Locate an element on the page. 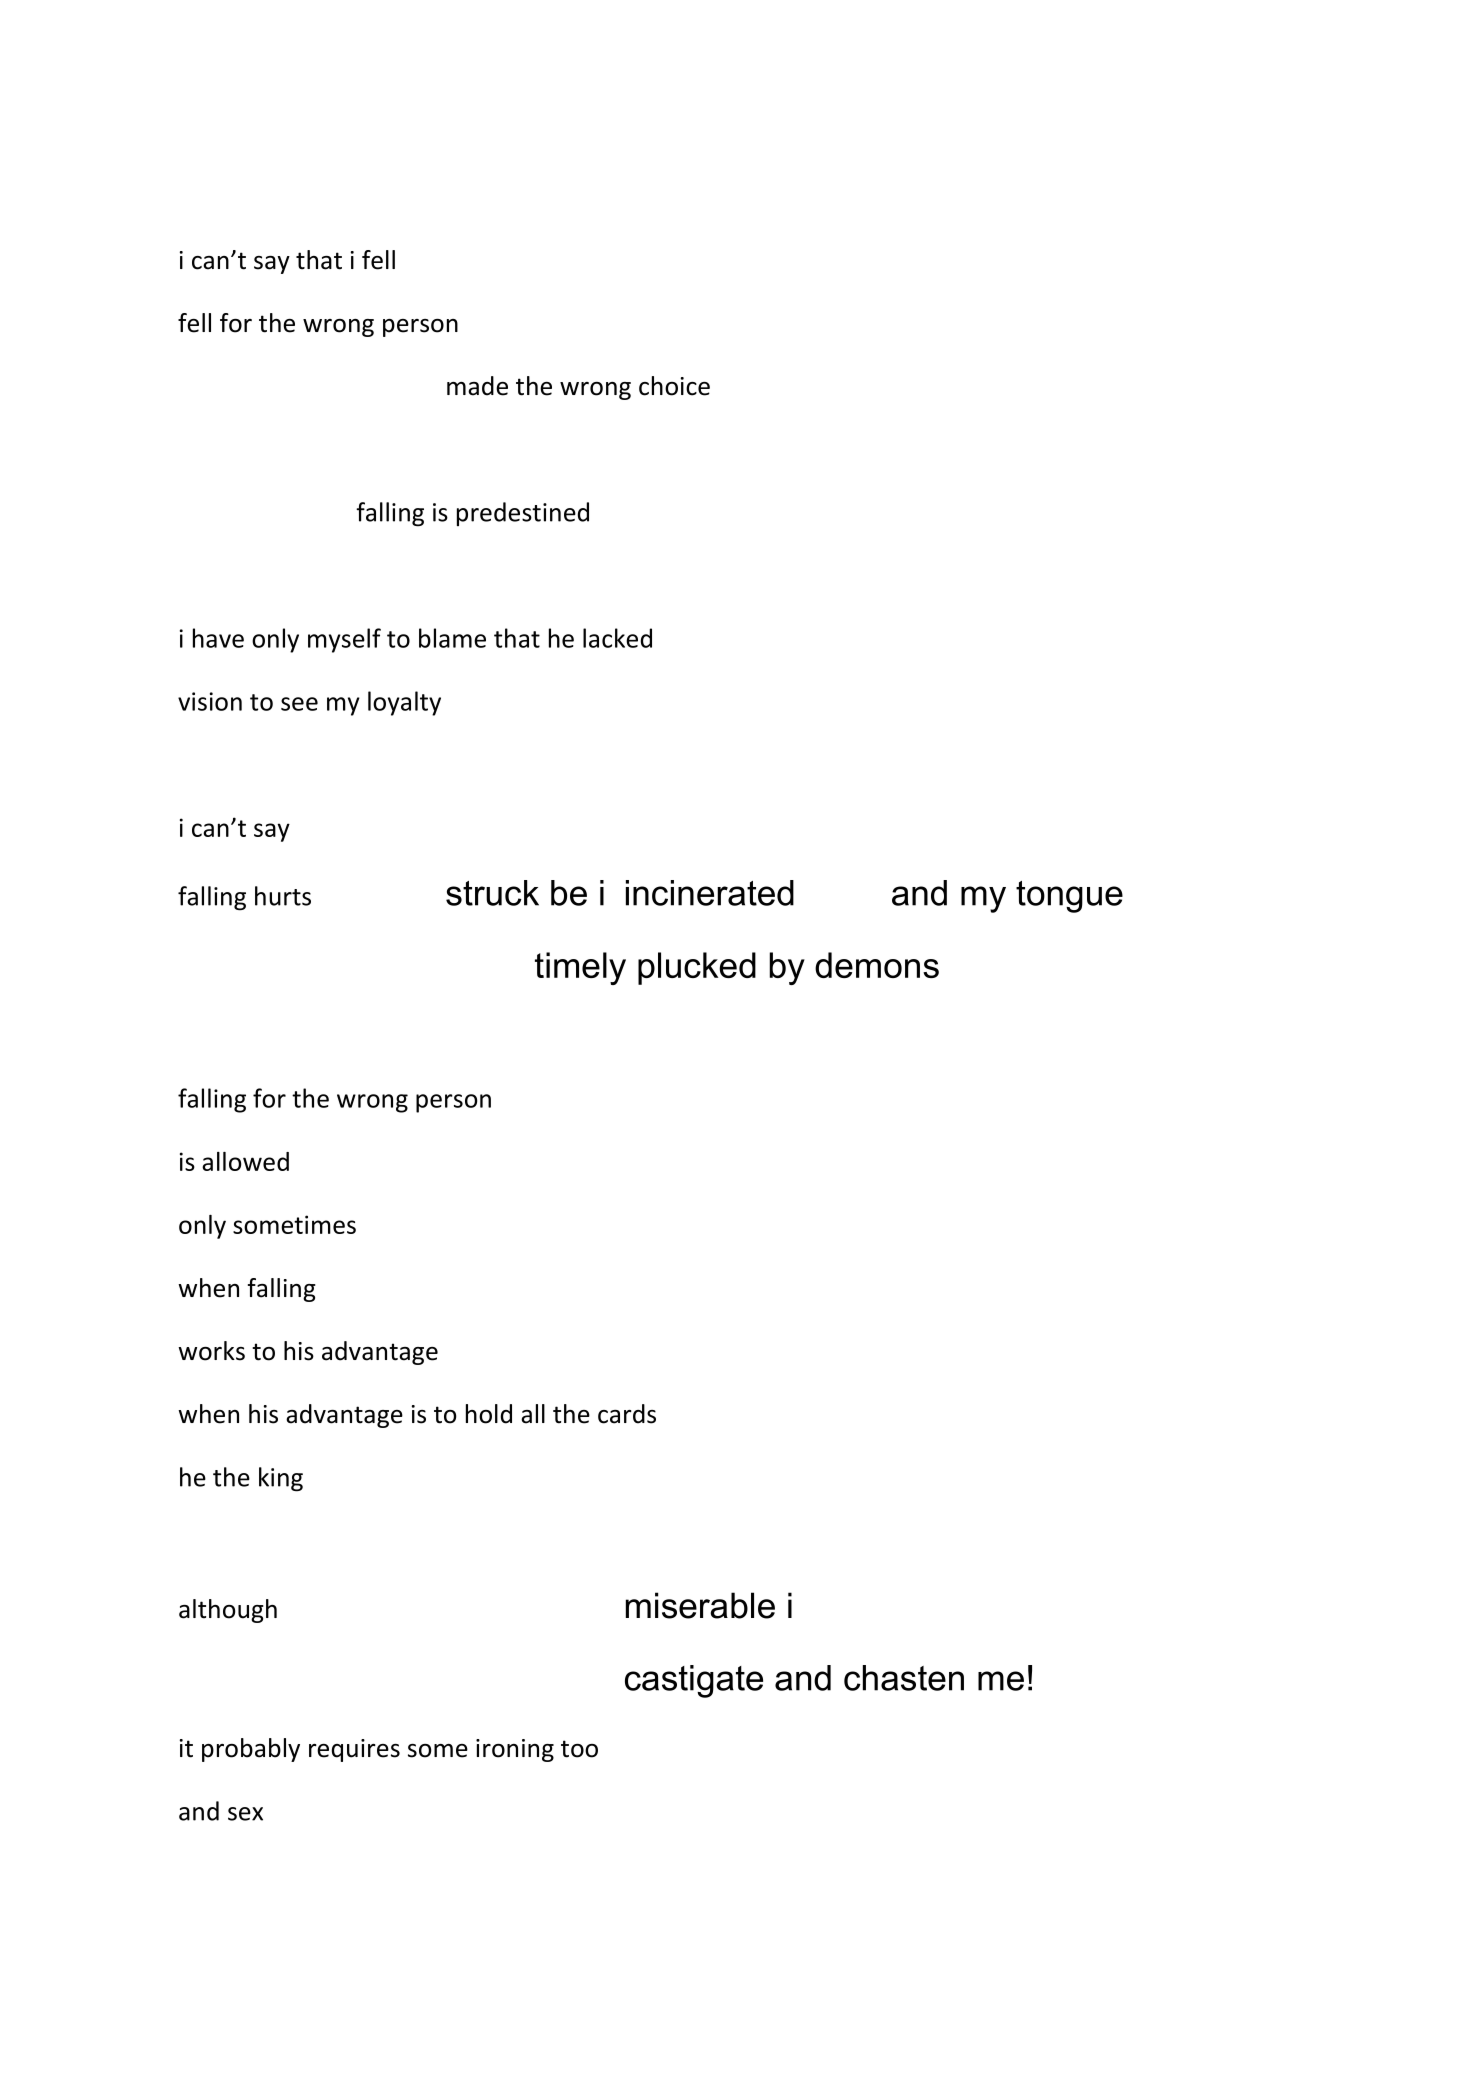 Image resolution: width=1476 pixels, height=2086 pixels. allowed is located at coordinates (245, 1161).
